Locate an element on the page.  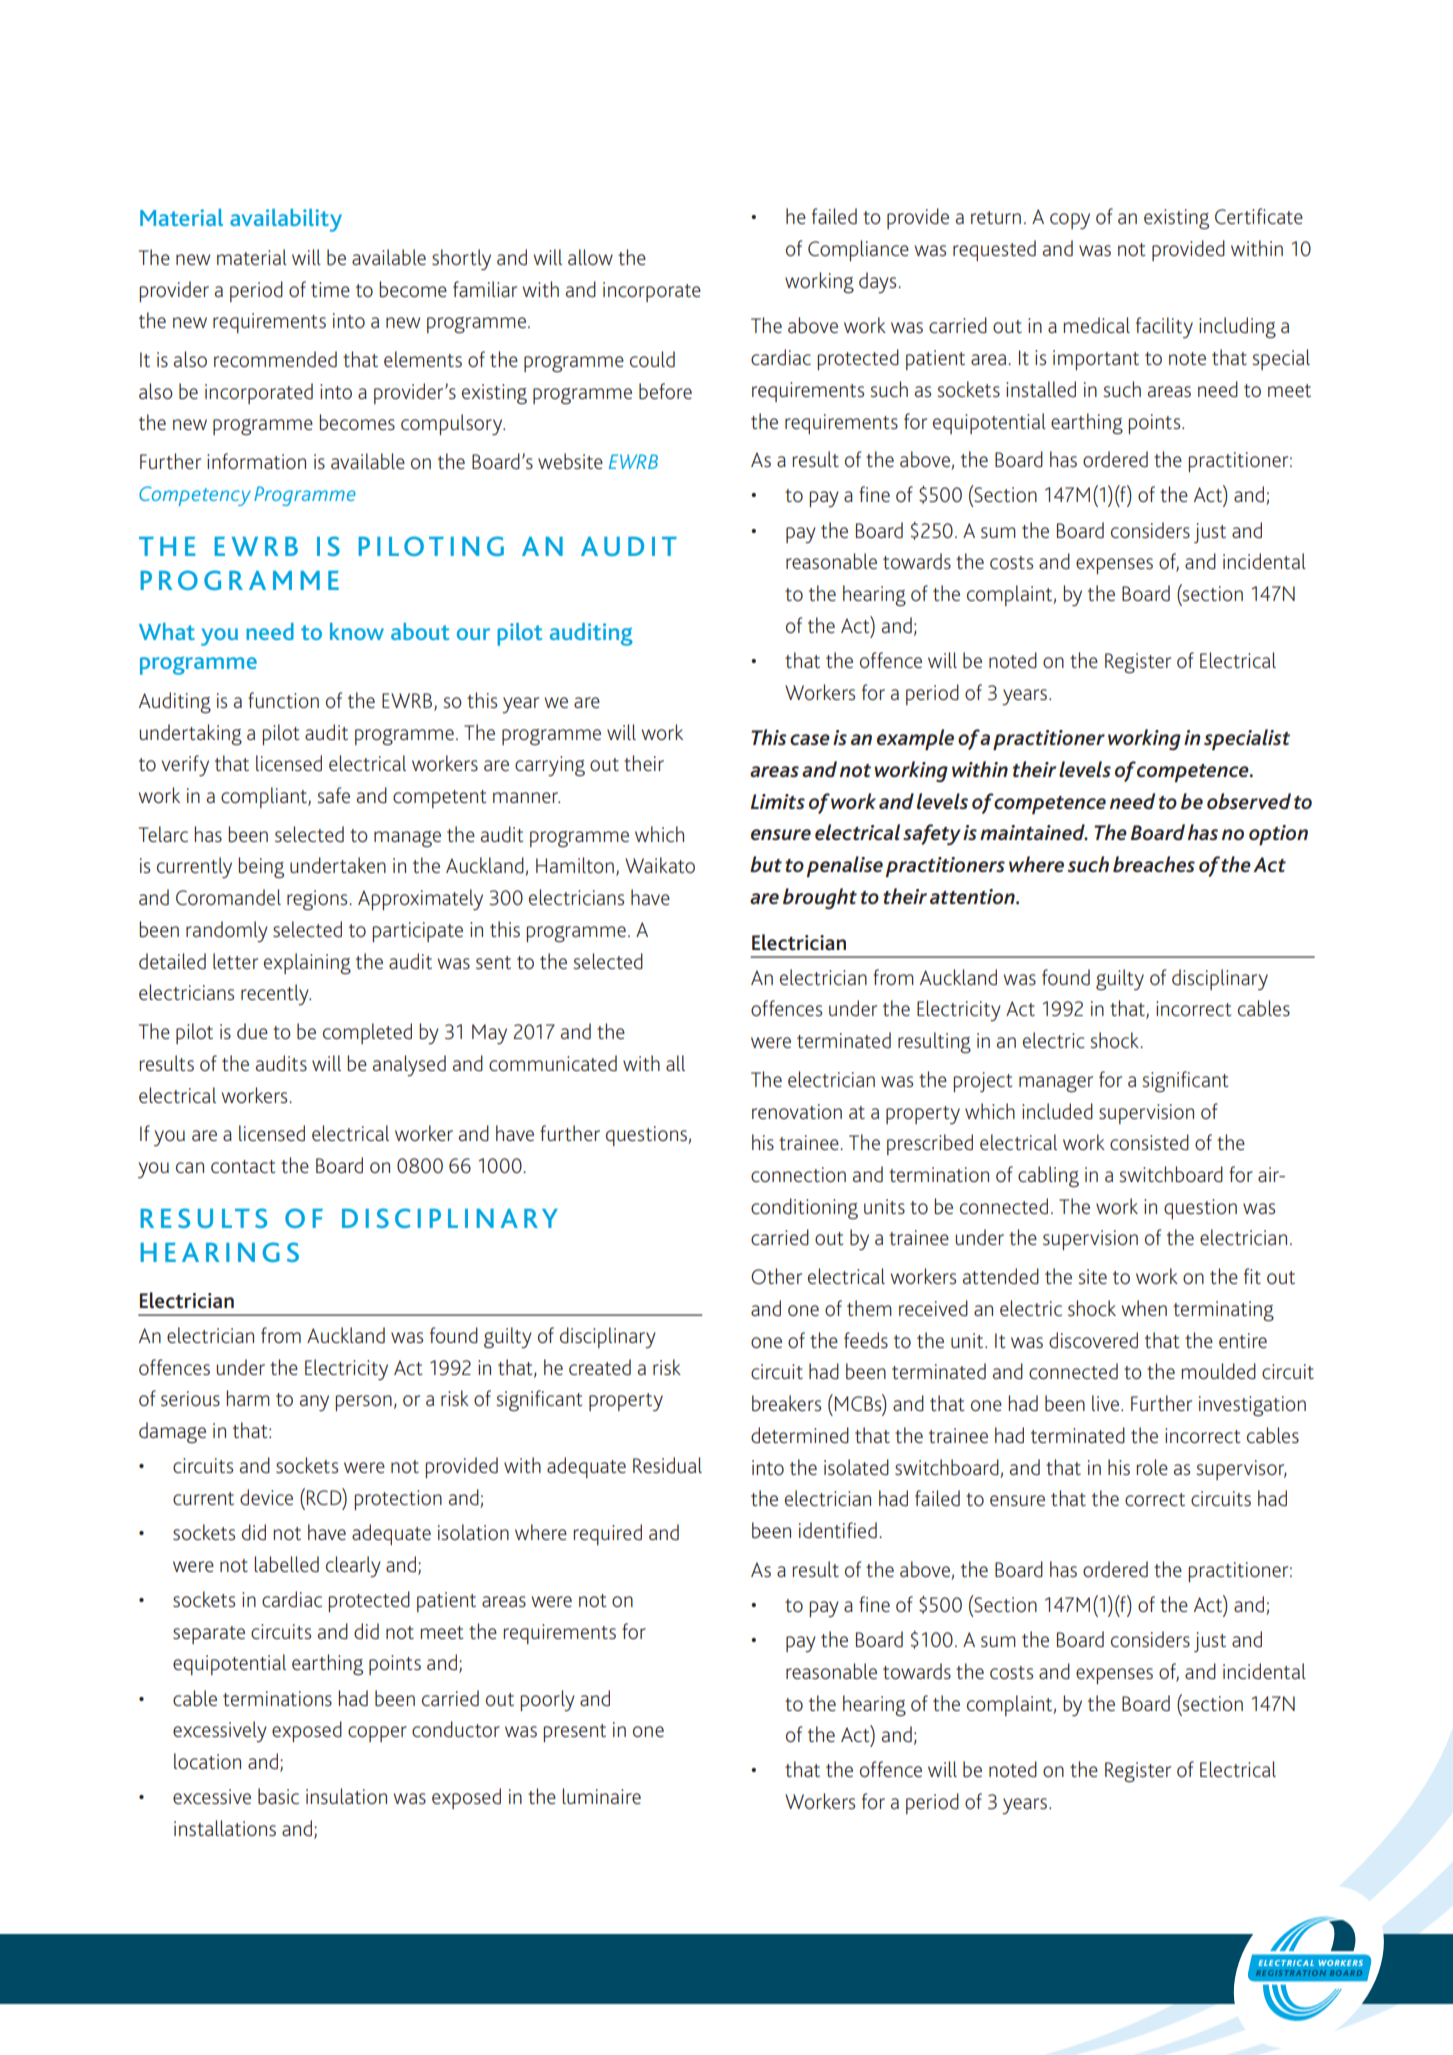
facility is located at coordinates (1164, 327).
